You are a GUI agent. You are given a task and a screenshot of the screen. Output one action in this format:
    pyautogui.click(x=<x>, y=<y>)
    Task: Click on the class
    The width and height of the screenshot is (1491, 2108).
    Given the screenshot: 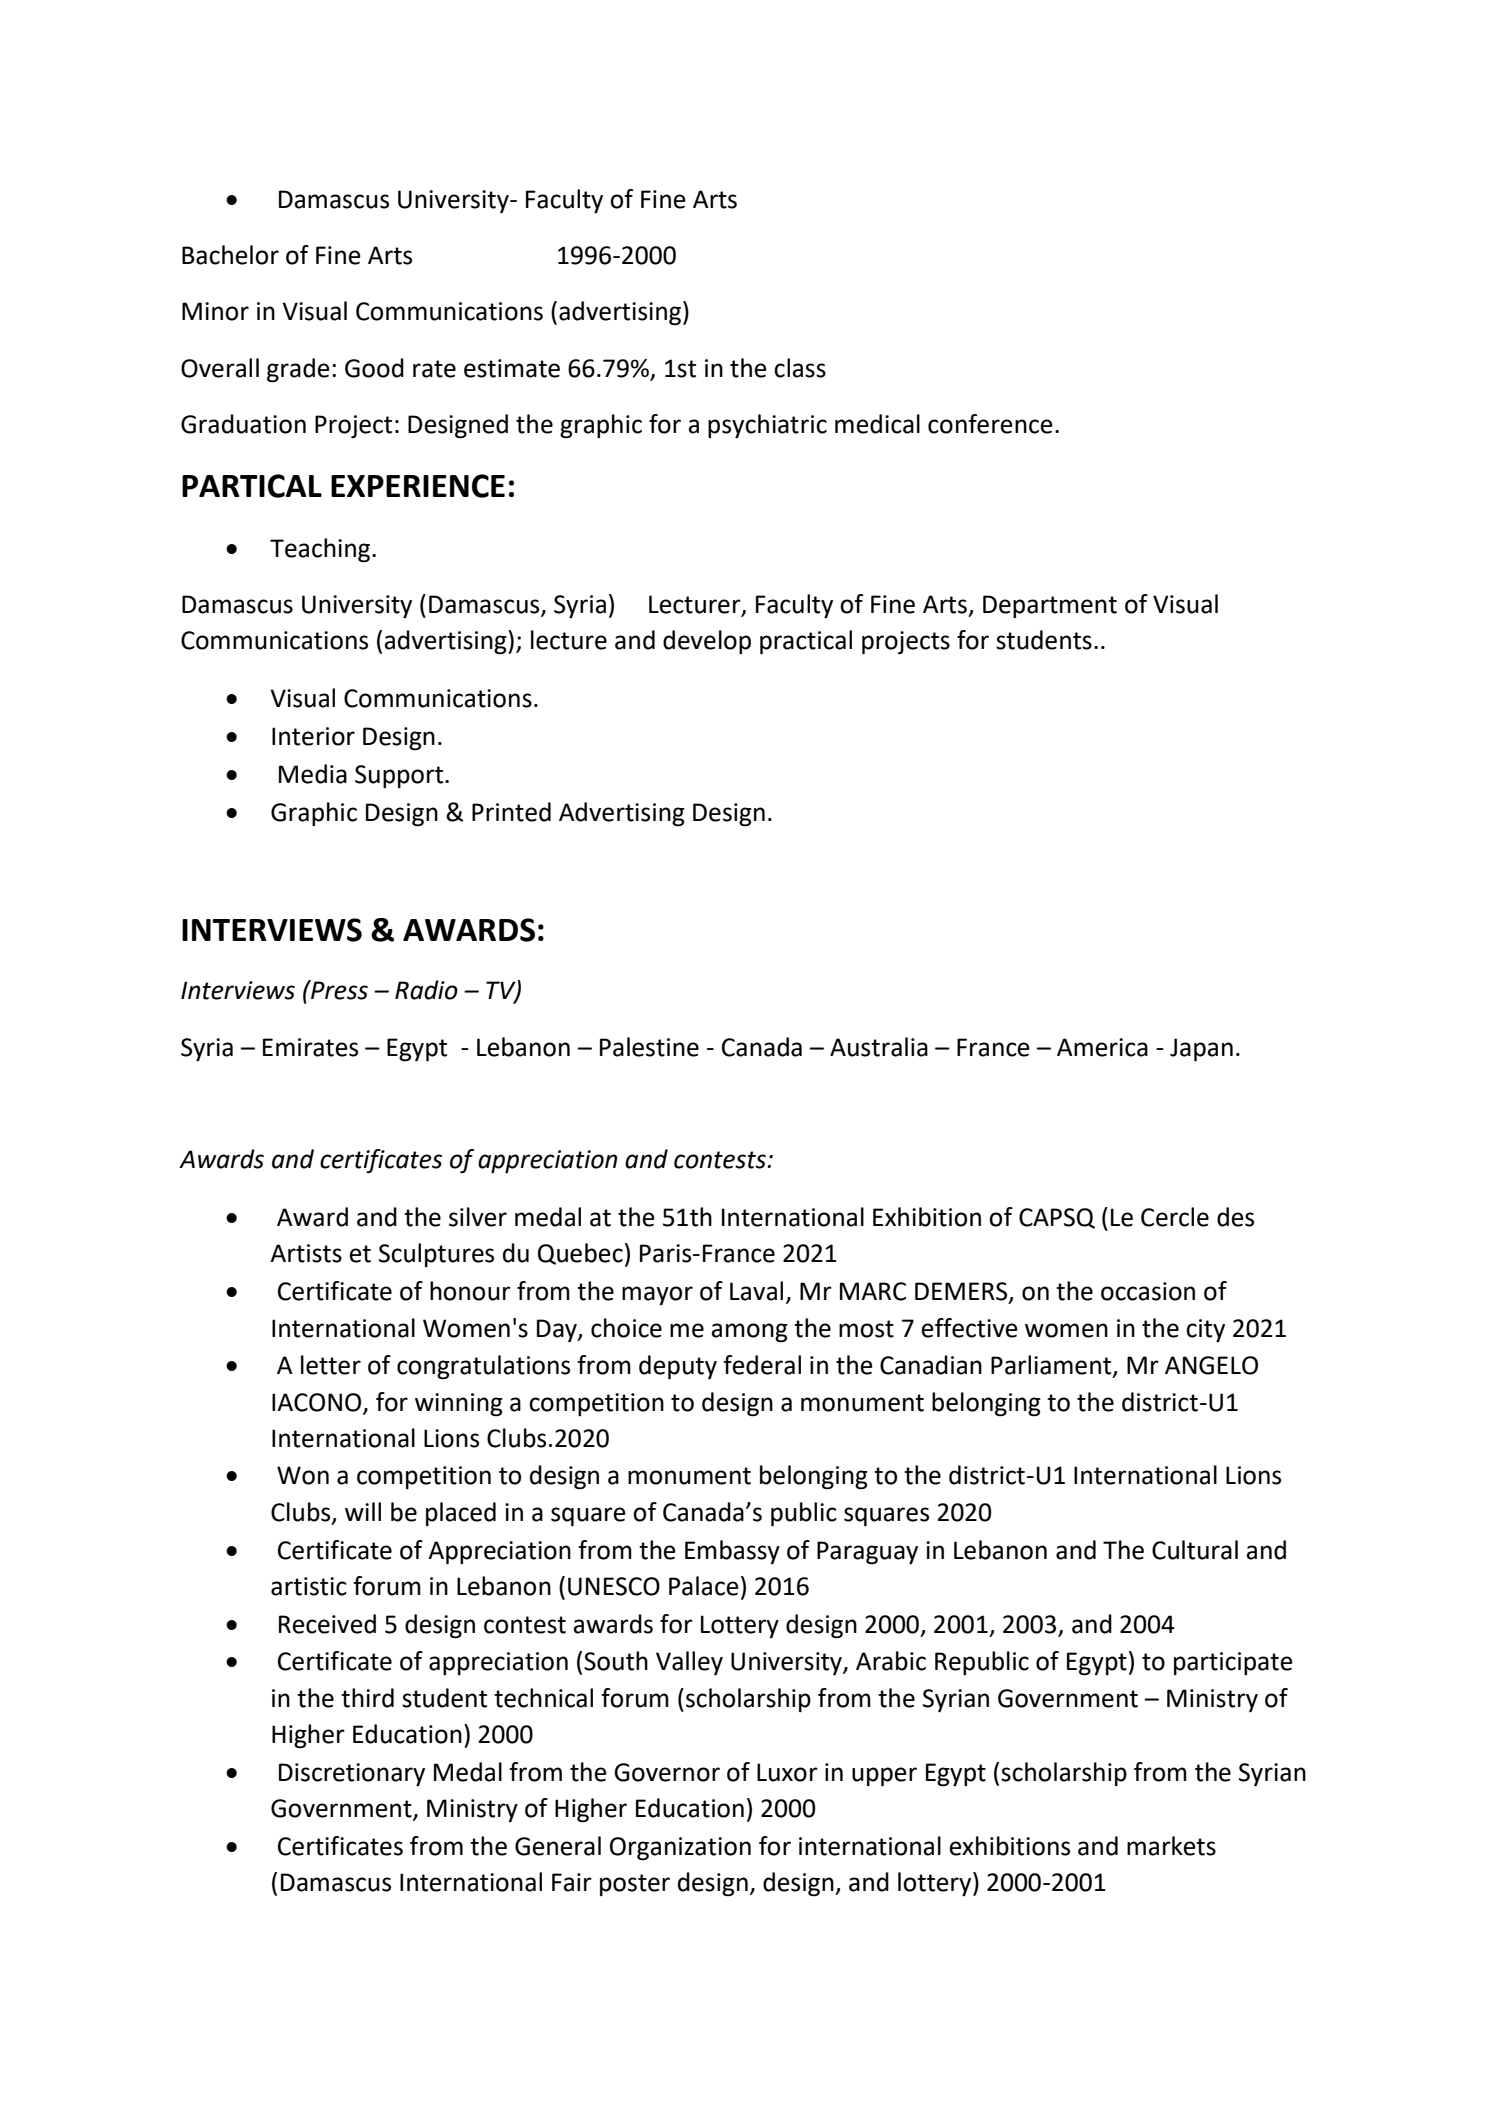 What is the action you would take?
    pyautogui.click(x=800, y=368)
